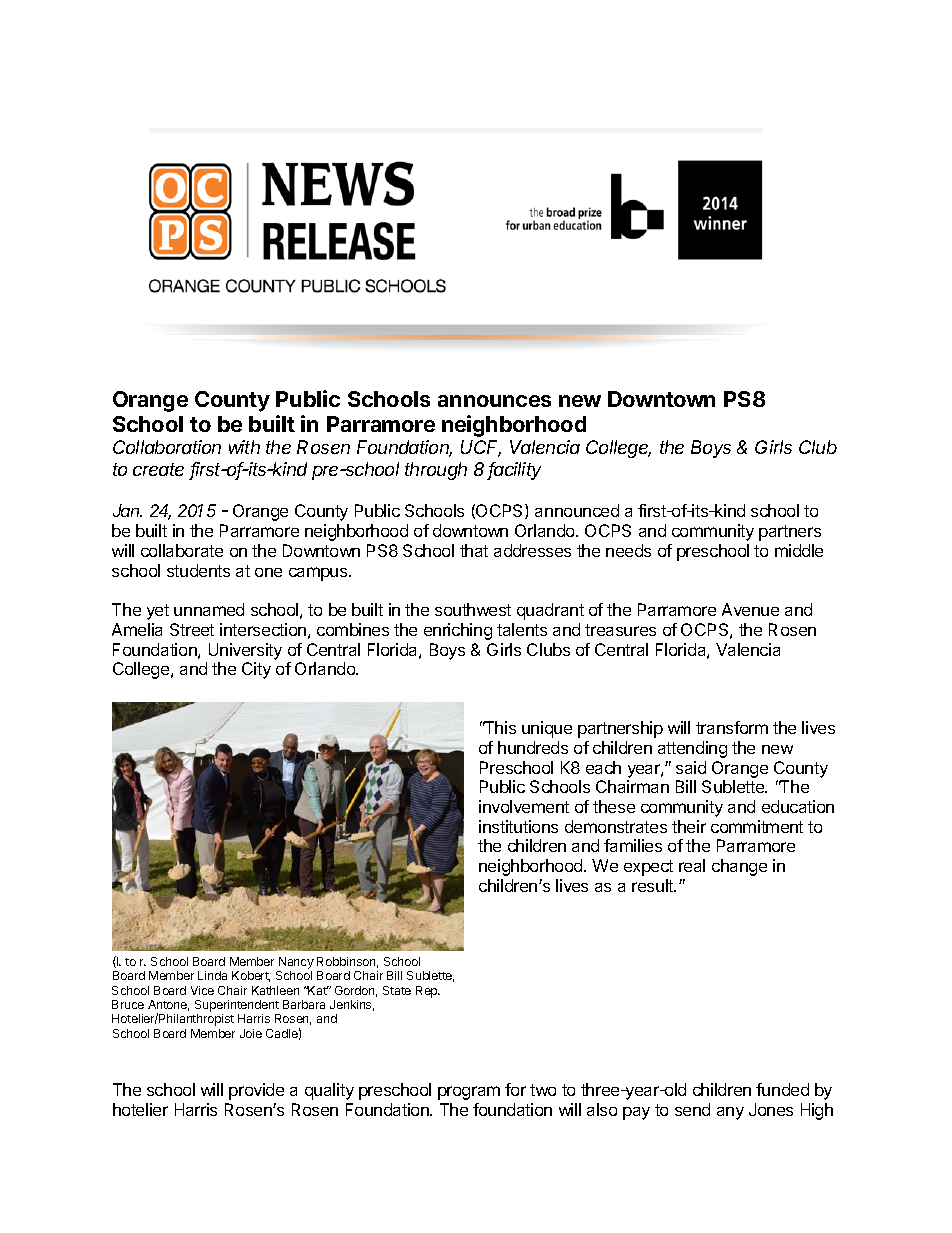 The height and width of the document is (1233, 952). What do you see at coordinates (577, 510) in the document?
I see `announced` at bounding box center [577, 510].
